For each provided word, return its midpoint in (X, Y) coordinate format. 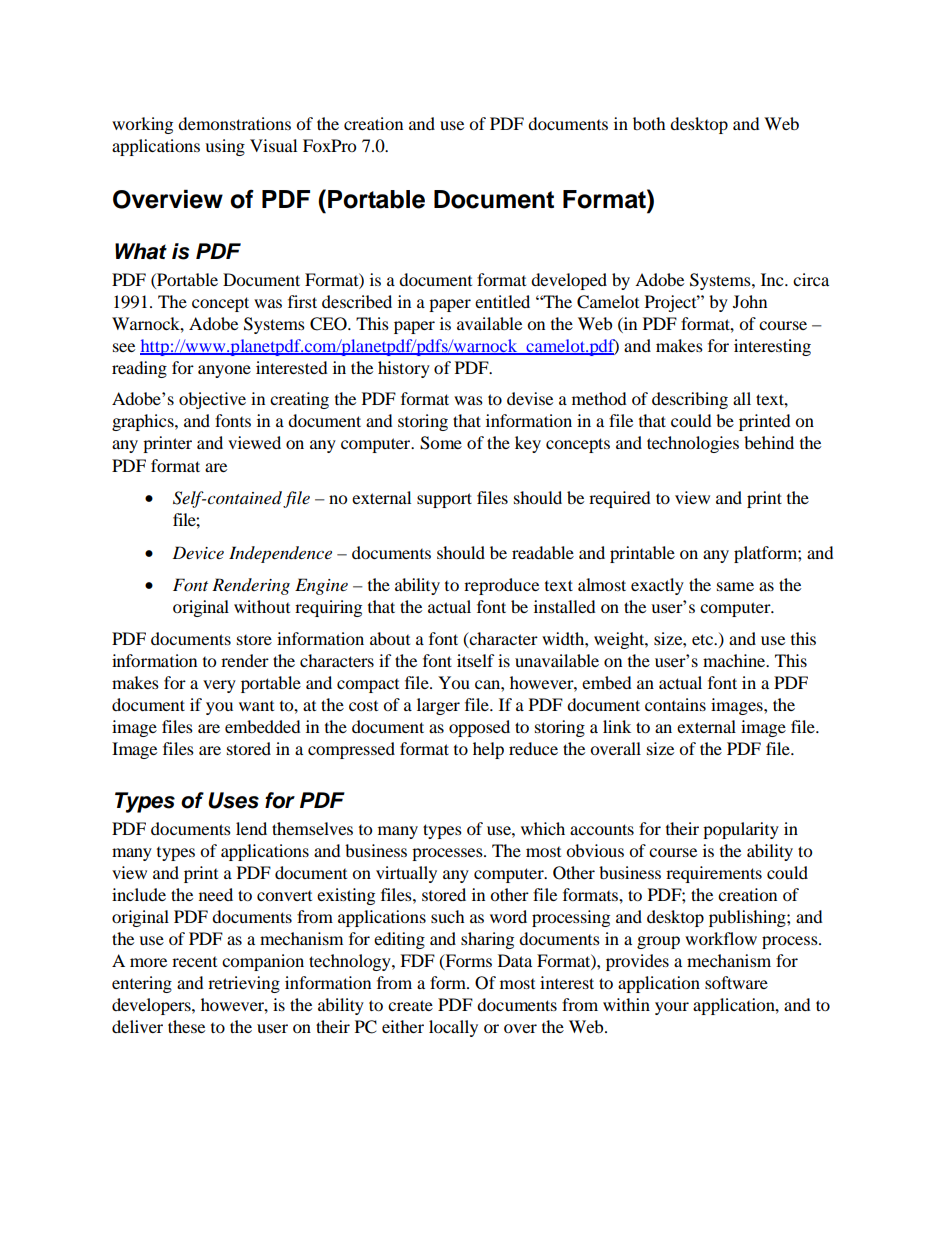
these (186, 1026)
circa (811, 279)
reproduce (501, 586)
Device (198, 552)
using (225, 147)
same (735, 586)
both (649, 123)
